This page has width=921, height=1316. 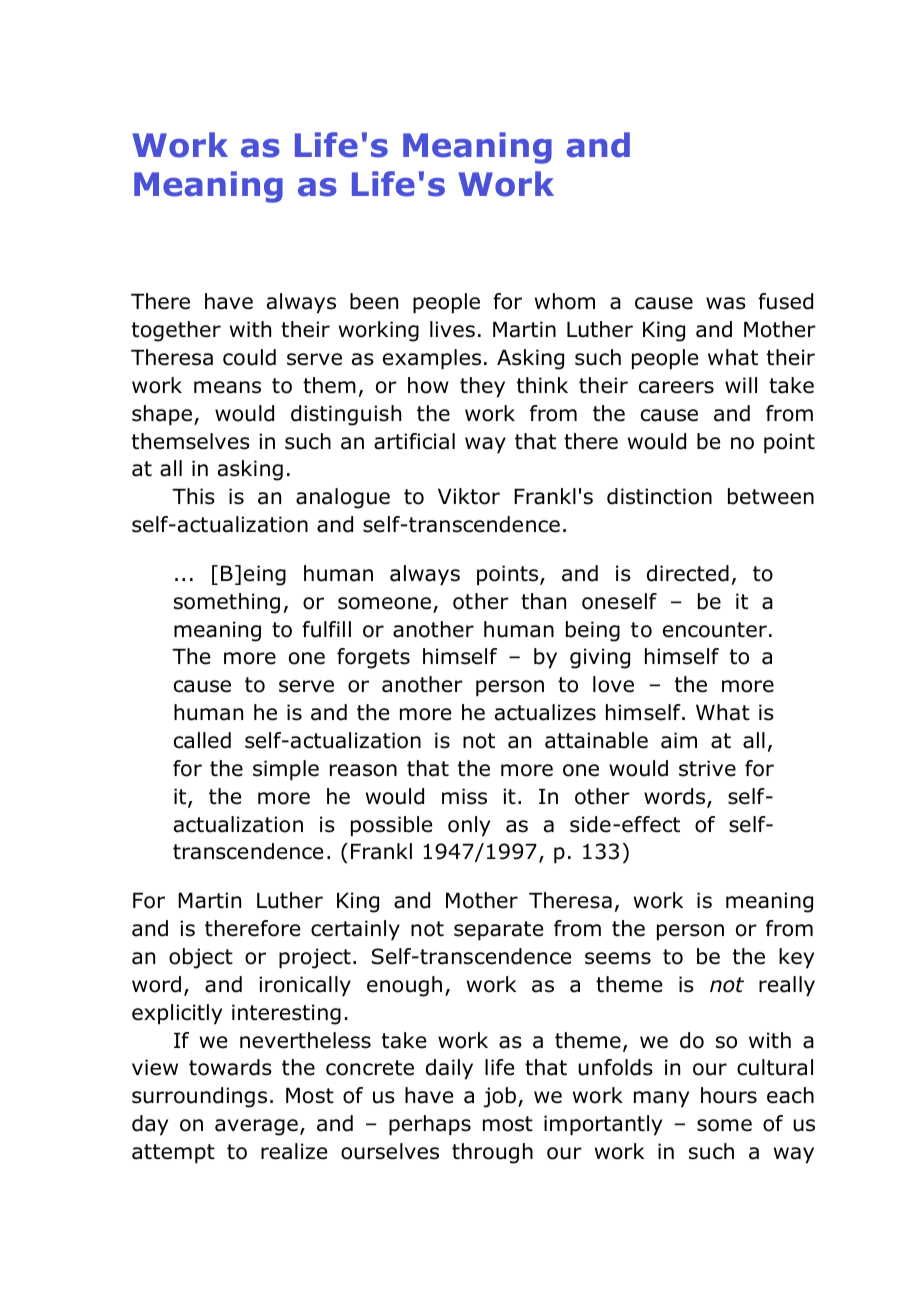 I want to click on was, so click(x=726, y=303).
